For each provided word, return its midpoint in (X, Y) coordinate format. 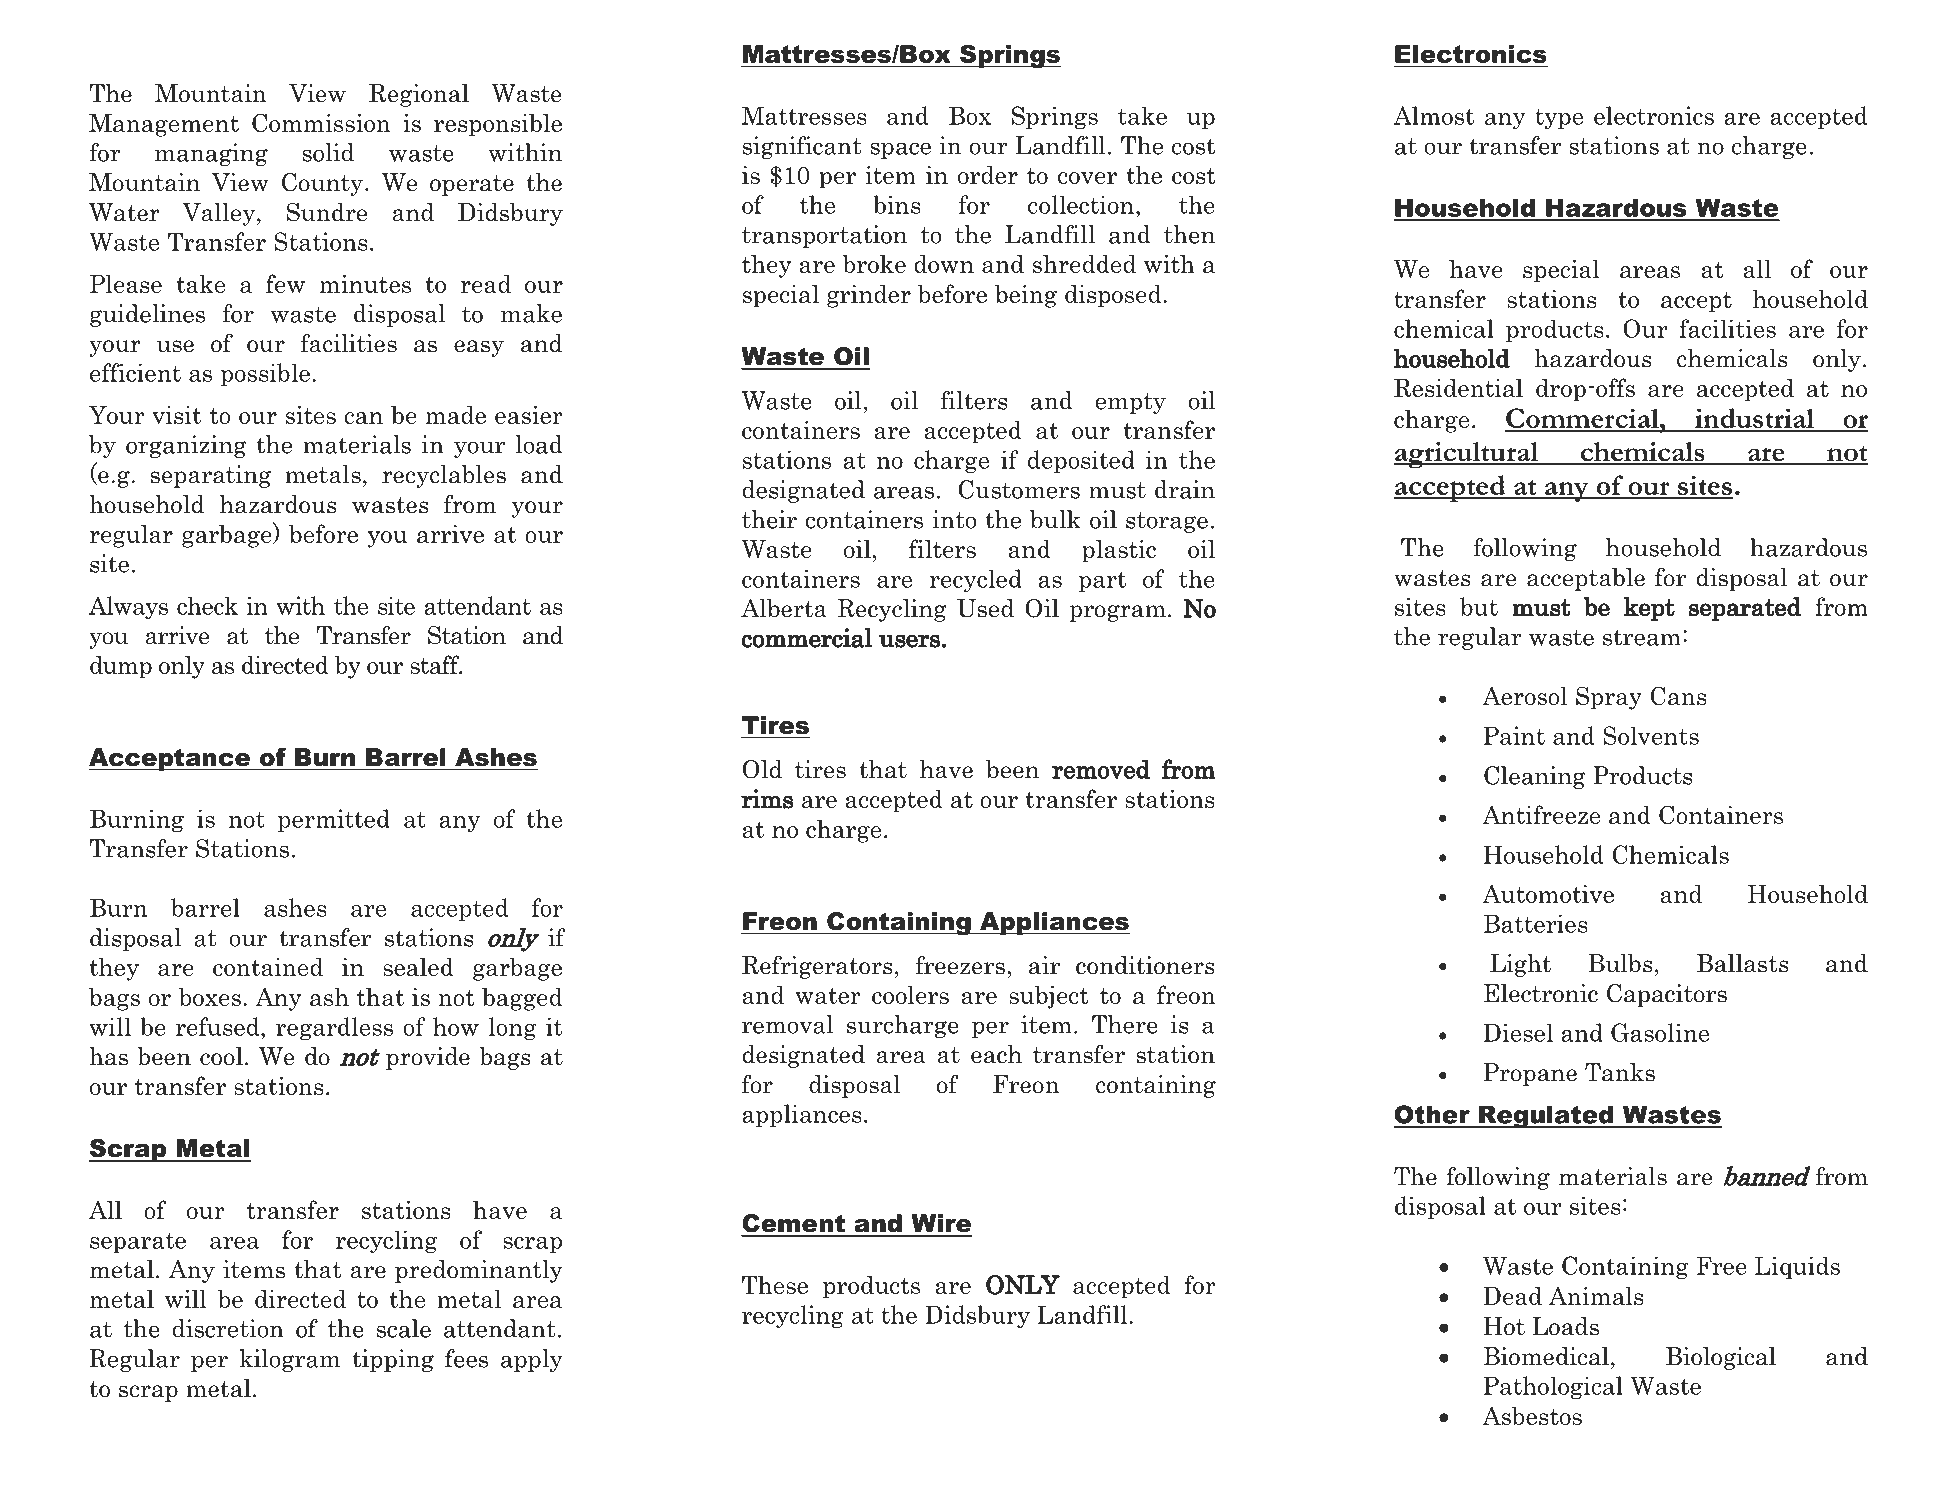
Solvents (1651, 735)
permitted (334, 820)
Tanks (1620, 1072)
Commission (321, 122)
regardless (334, 1029)
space (900, 150)
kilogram (289, 1360)
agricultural (1467, 455)
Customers (1019, 489)
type (1559, 119)
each (996, 1054)
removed (1101, 769)
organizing (186, 446)
